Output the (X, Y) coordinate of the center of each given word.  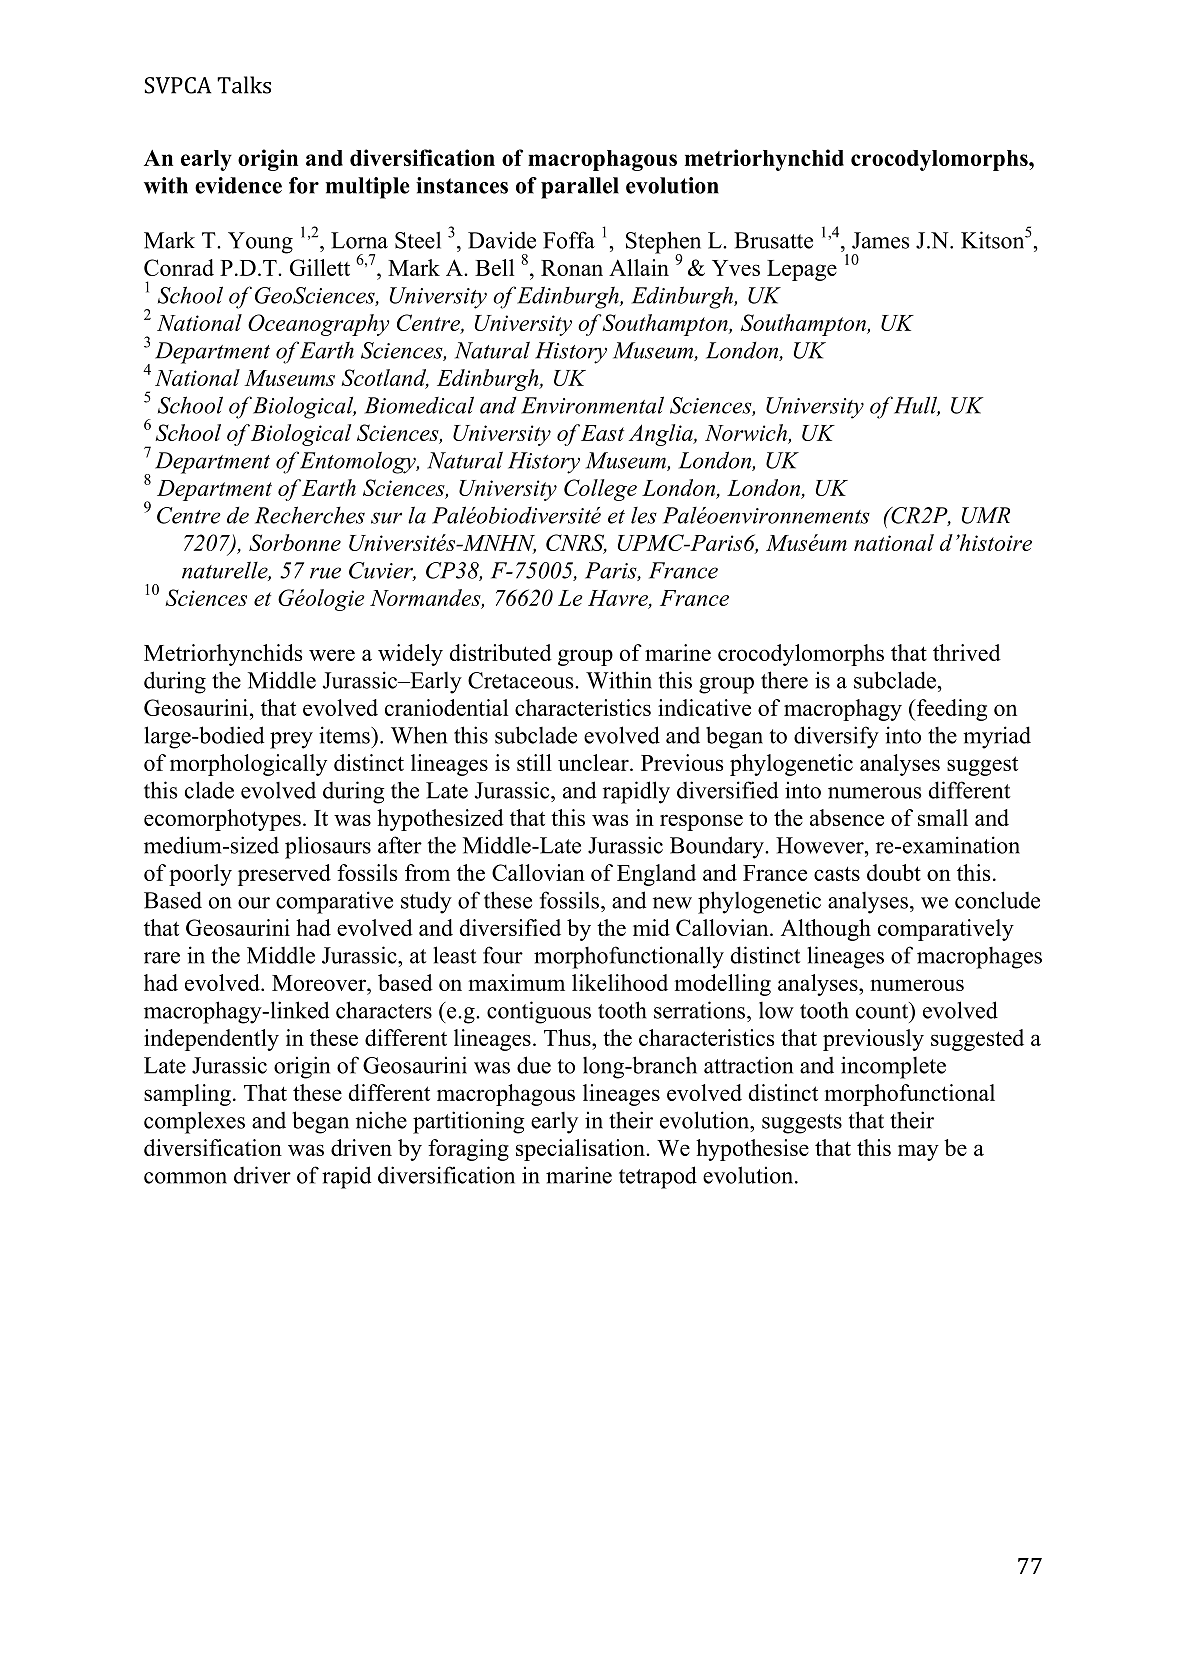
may (918, 1152)
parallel (580, 188)
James (880, 240)
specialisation (581, 1150)
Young (260, 243)
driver (262, 1175)
